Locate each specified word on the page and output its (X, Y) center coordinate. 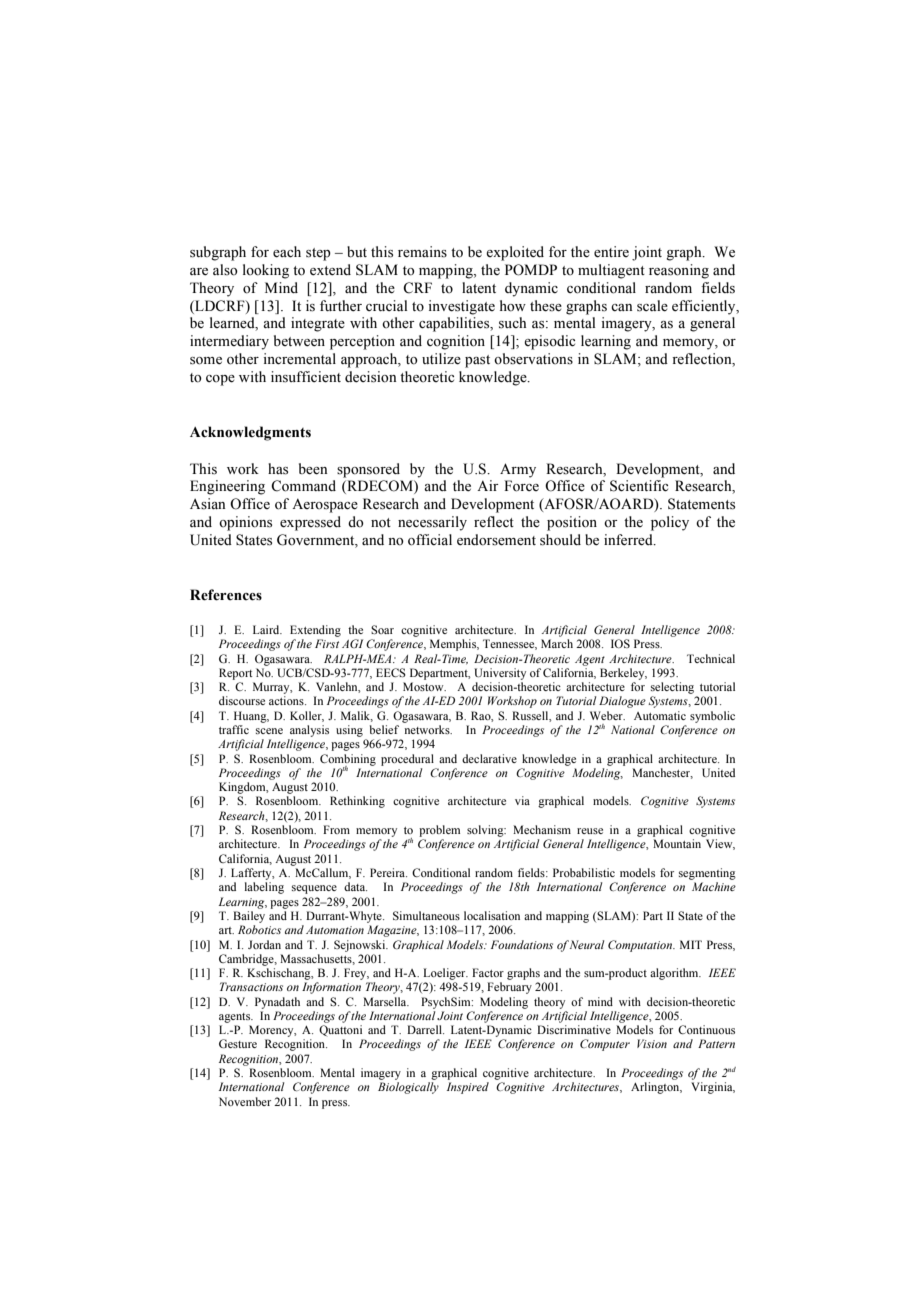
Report (236, 674)
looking (266, 271)
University (500, 674)
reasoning (679, 271)
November (245, 1101)
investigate (461, 307)
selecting (672, 688)
